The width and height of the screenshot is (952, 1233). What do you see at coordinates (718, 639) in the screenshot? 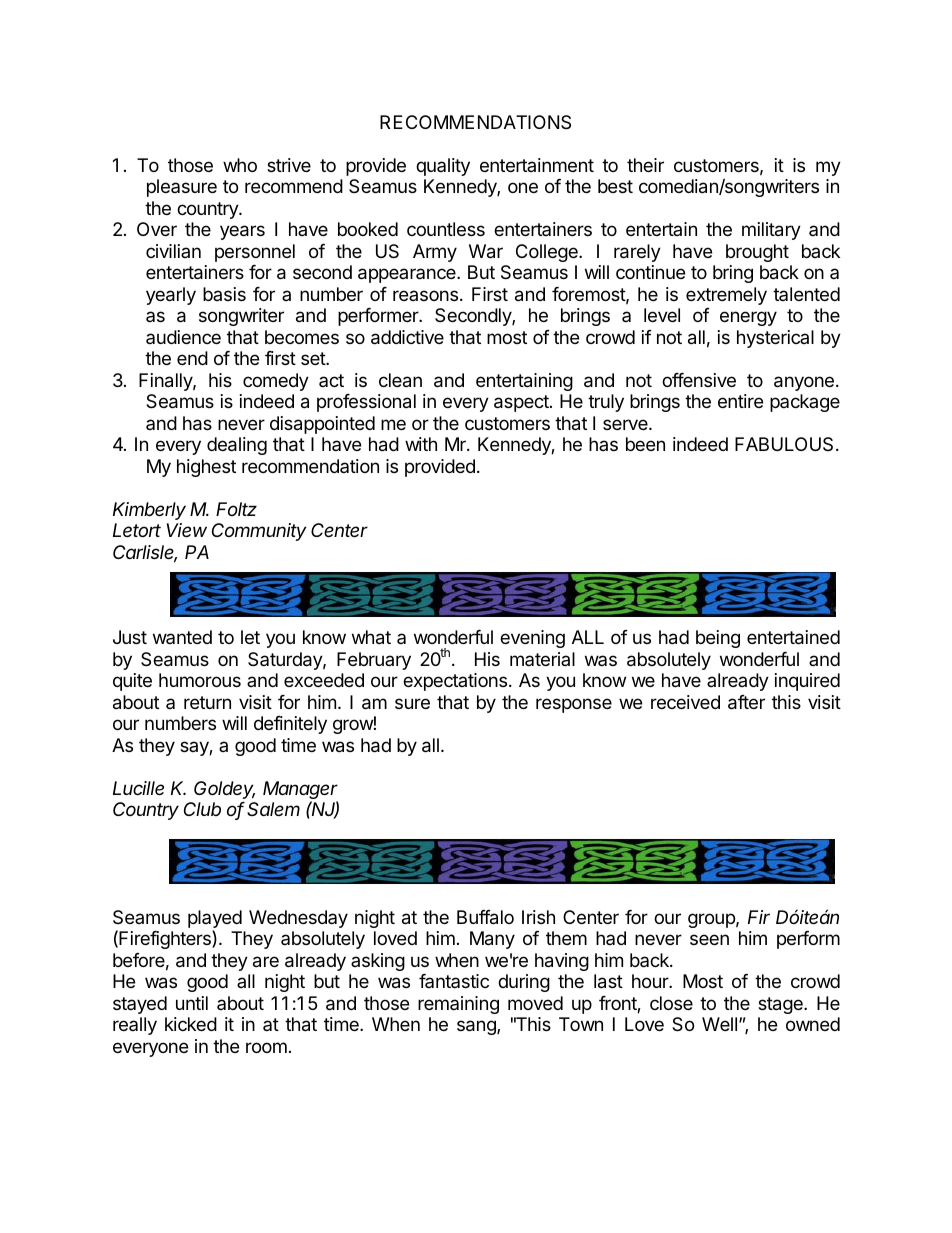
I see `being` at bounding box center [718, 639].
